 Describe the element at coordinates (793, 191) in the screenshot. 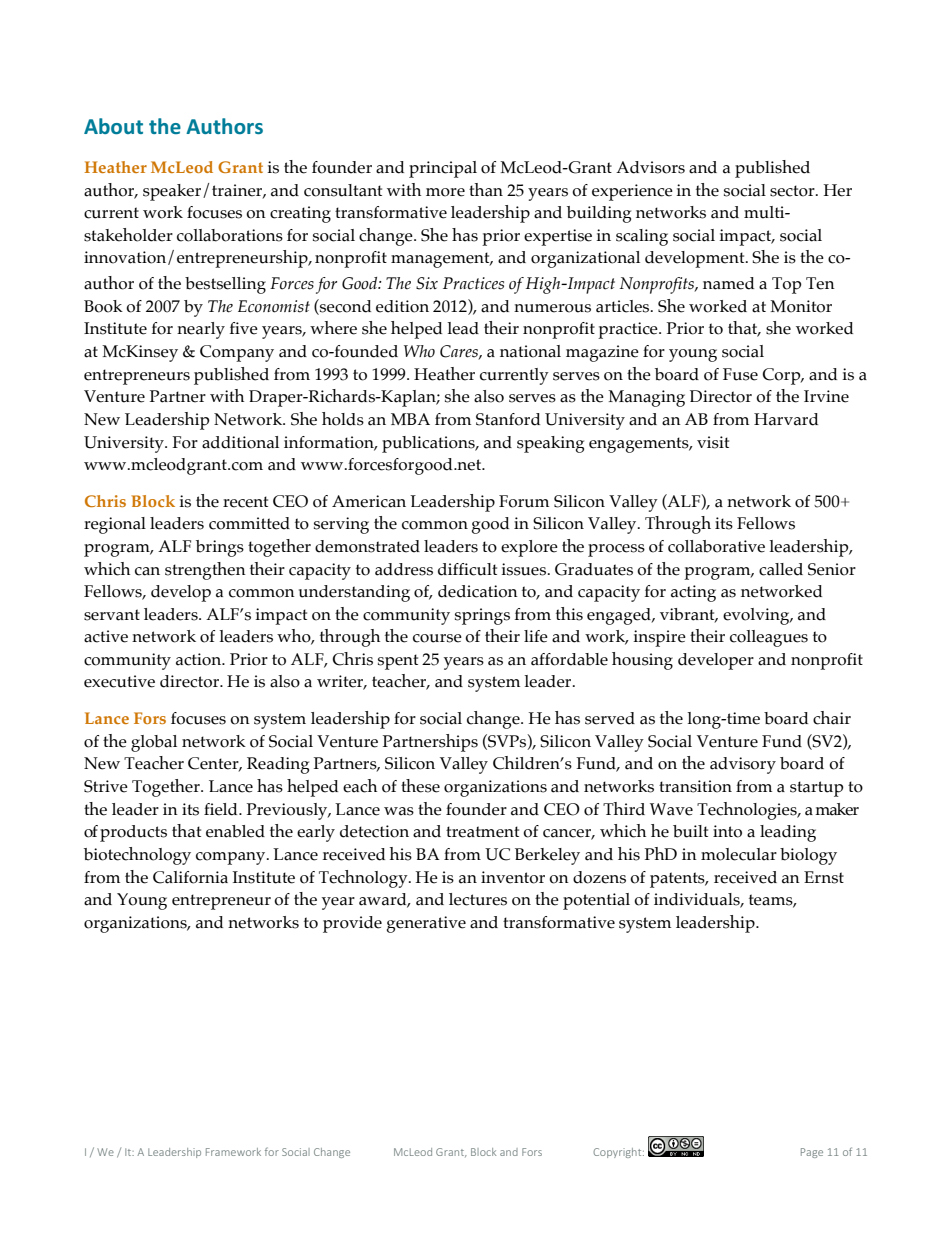

I see `sector` at that location.
